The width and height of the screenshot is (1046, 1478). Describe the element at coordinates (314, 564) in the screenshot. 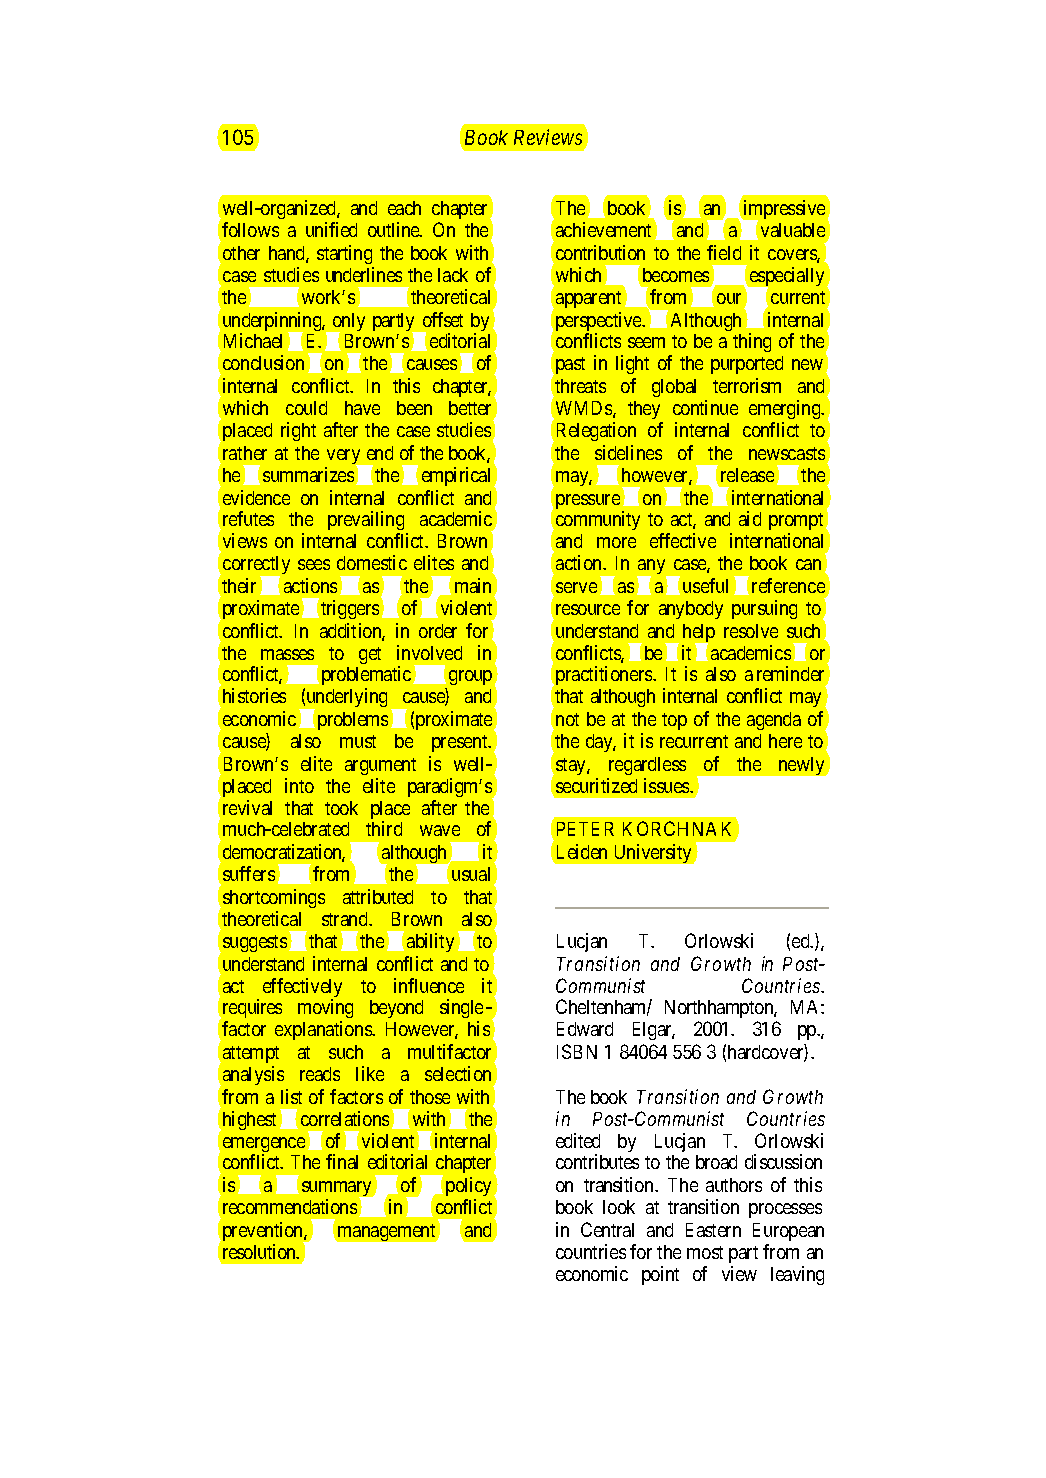

I see `sees` at that location.
